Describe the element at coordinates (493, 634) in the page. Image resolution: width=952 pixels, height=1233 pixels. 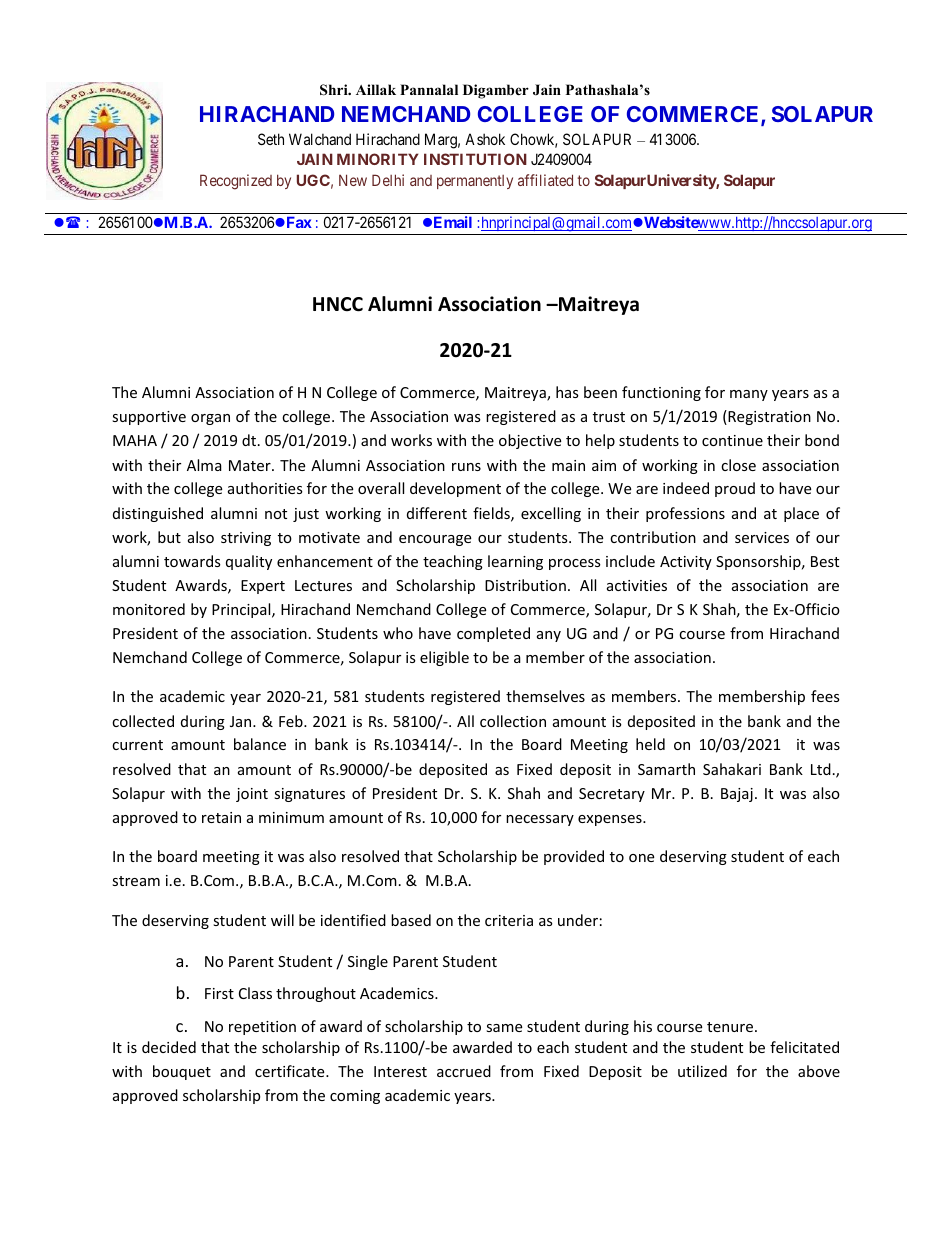
I see `completed` at that location.
